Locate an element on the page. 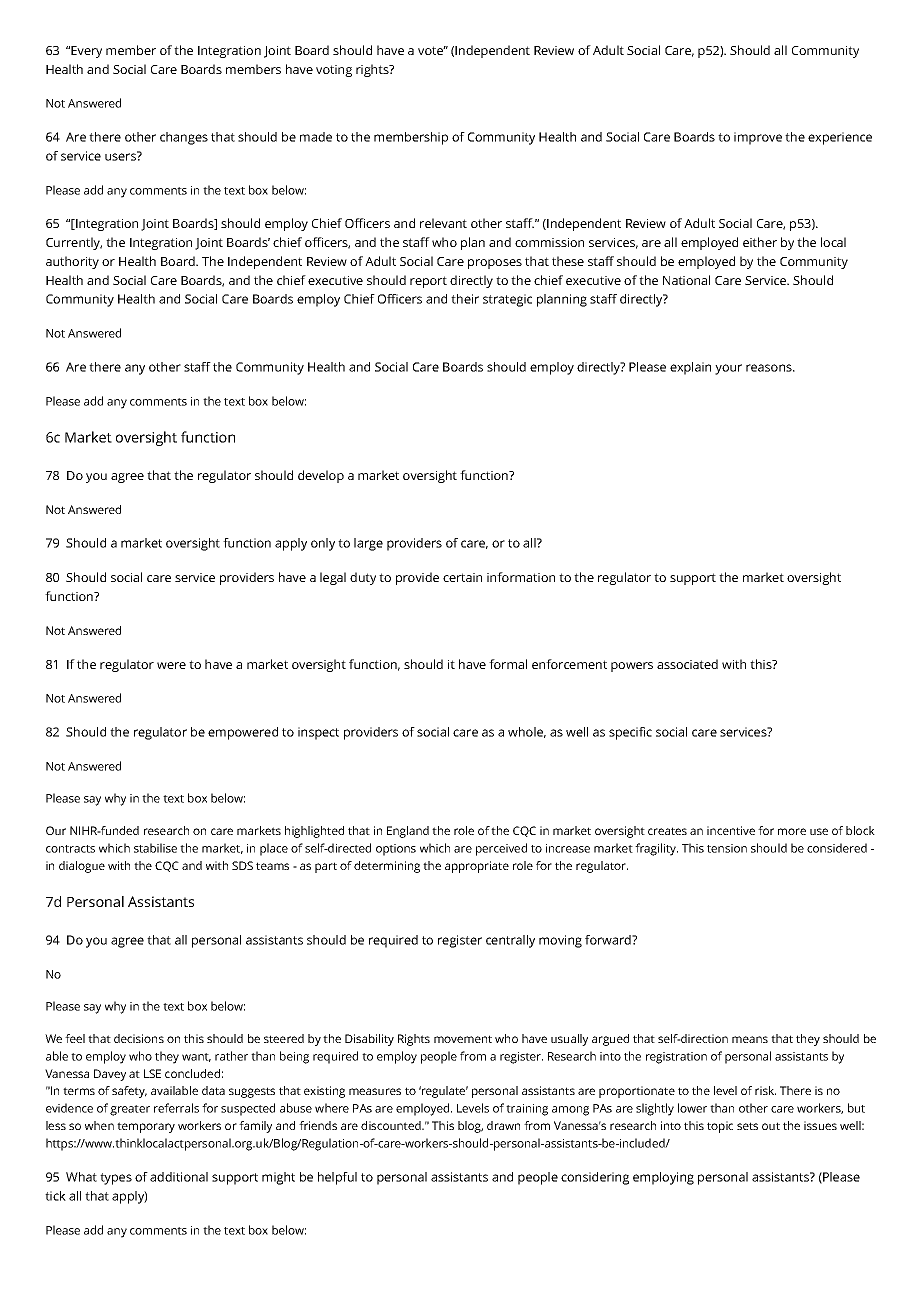 The image size is (924, 1308). voting is located at coordinates (334, 71).
